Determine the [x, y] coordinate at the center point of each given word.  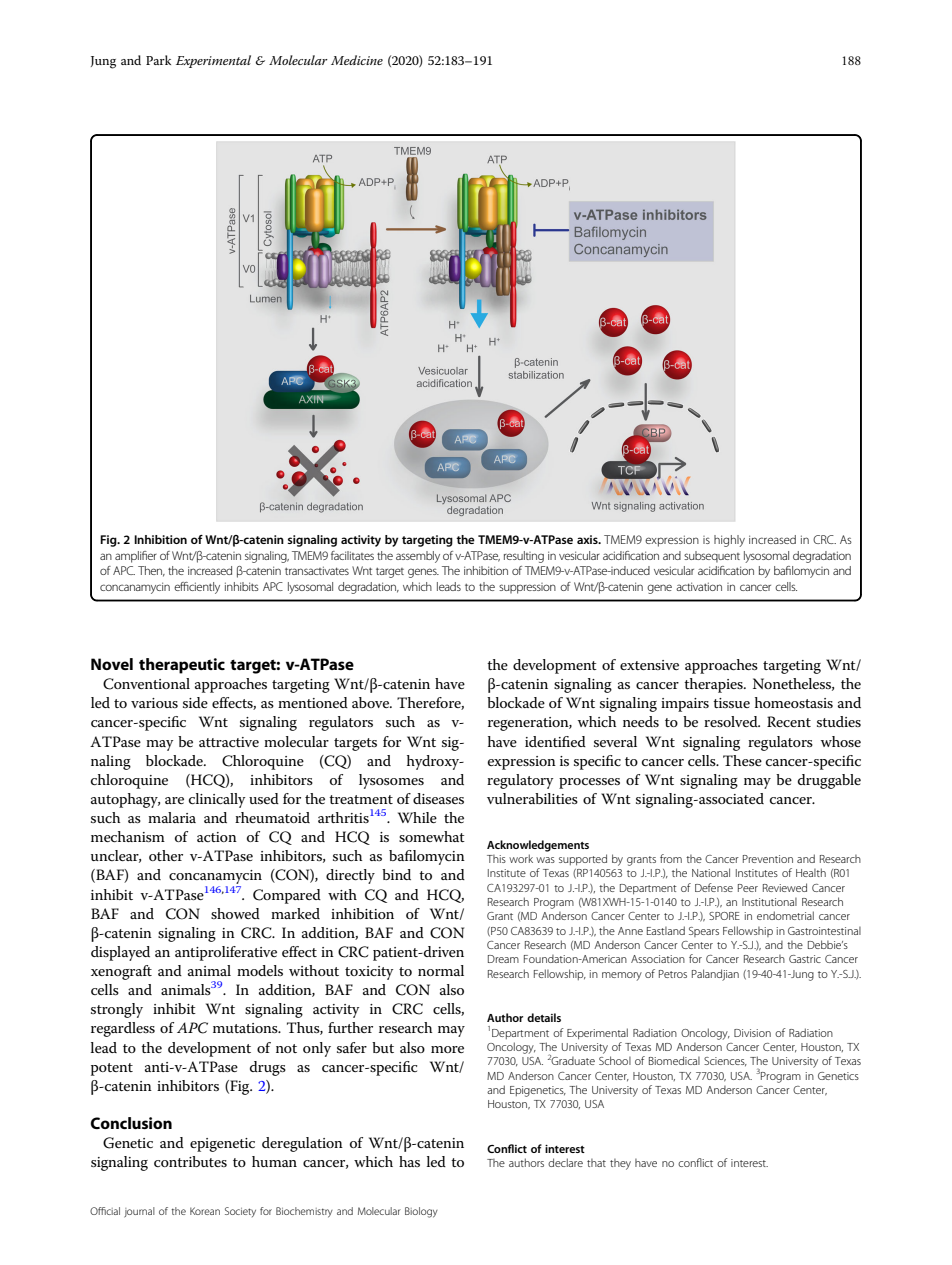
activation [699, 586]
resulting [524, 557]
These [742, 760]
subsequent [712, 557]
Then [151, 571]
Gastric [805, 959]
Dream [503, 959]
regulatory [520, 781]
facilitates [352, 555]
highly [729, 541]
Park [158, 60]
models [260, 970]
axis [588, 539]
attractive [229, 742]
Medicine [357, 60]
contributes [190, 1161]
